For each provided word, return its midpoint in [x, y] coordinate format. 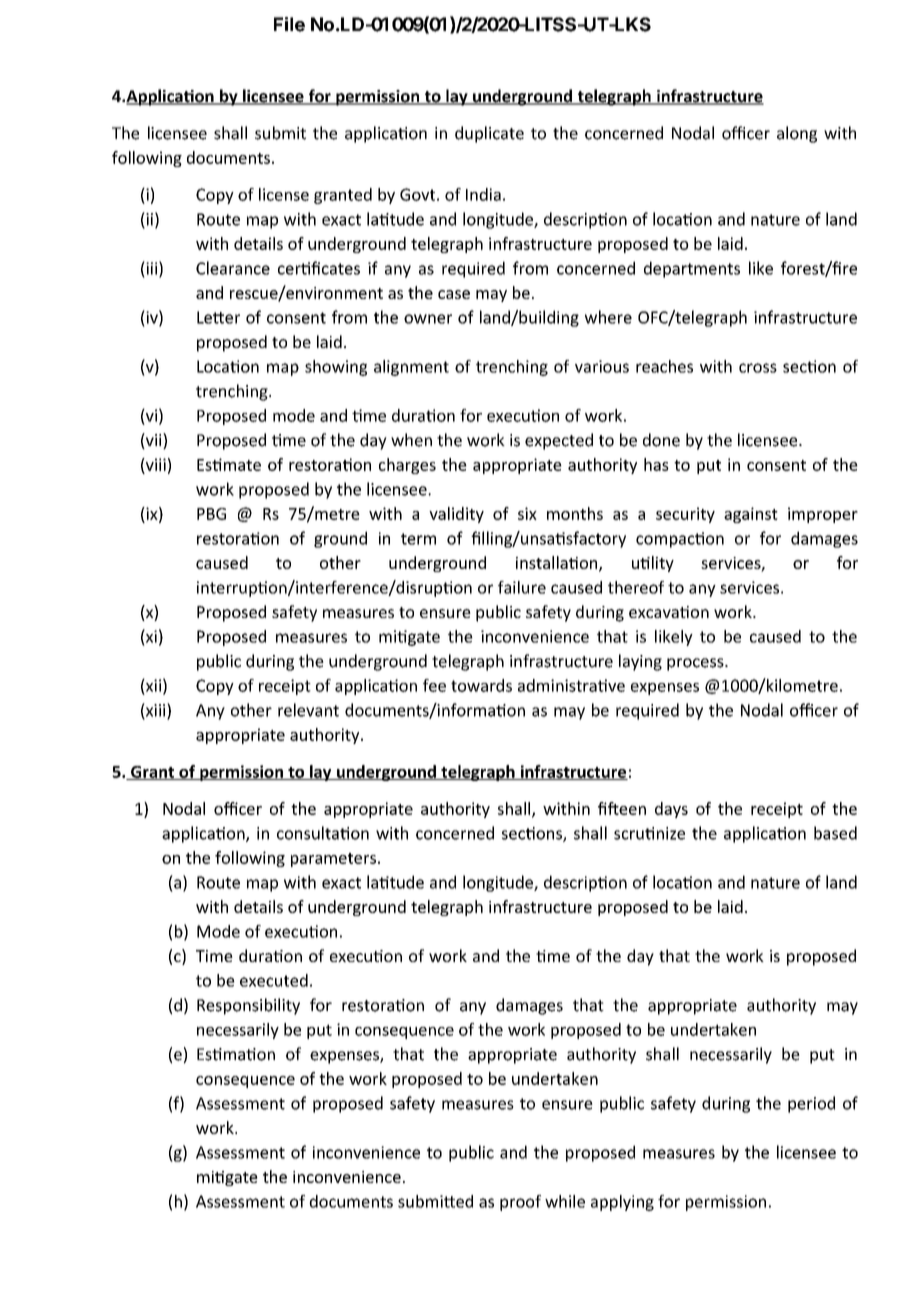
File [289, 24]
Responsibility [248, 1006]
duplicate [489, 134]
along [797, 134]
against [751, 515]
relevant [308, 710]
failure [522, 587]
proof [520, 1203]
